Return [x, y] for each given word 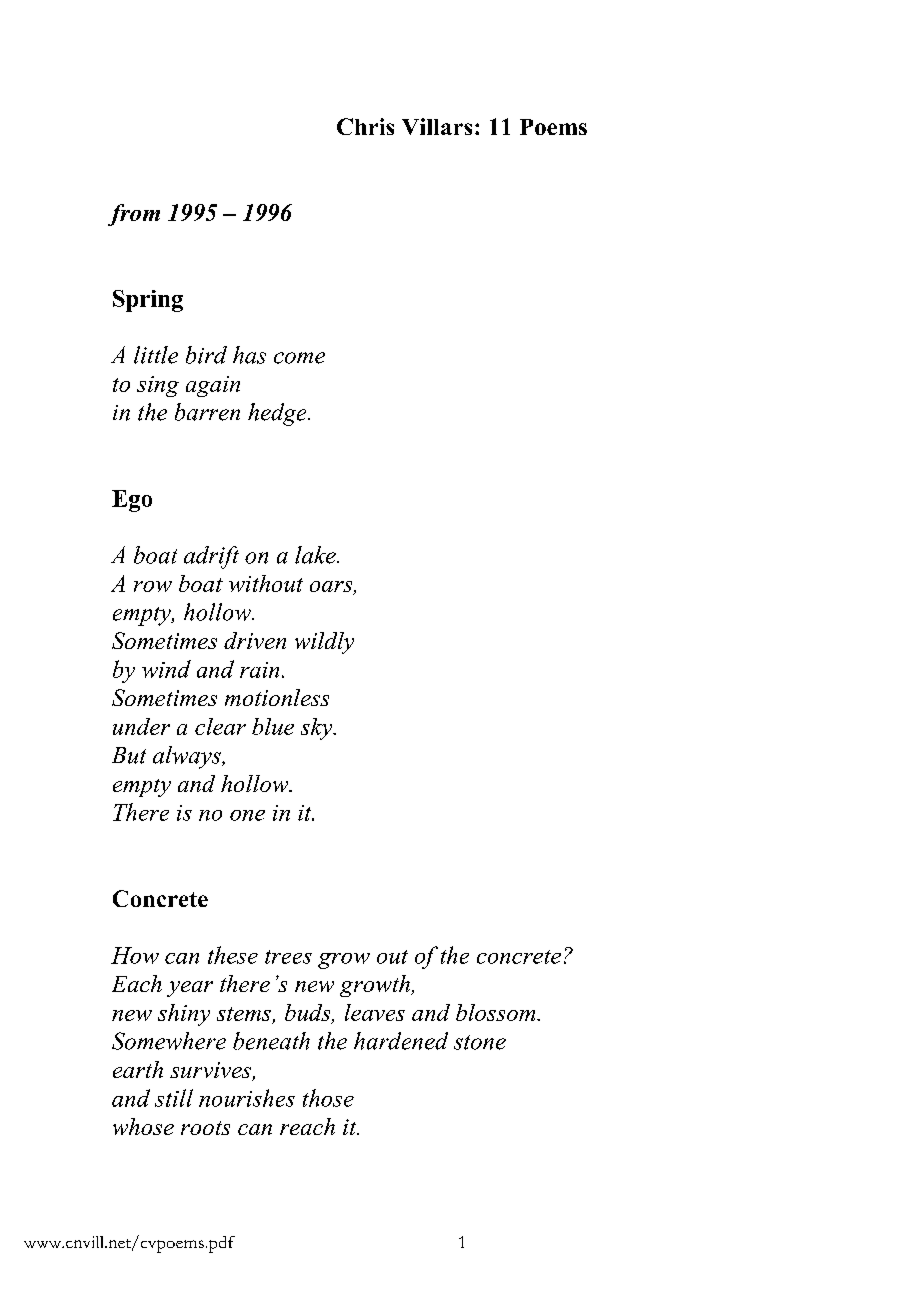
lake [316, 555]
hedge [278, 414]
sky [318, 729]
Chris [365, 126]
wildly [324, 643]
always [188, 757]
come [299, 358]
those [328, 1098]
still [174, 1098]
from [134, 215]
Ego [132, 501]
